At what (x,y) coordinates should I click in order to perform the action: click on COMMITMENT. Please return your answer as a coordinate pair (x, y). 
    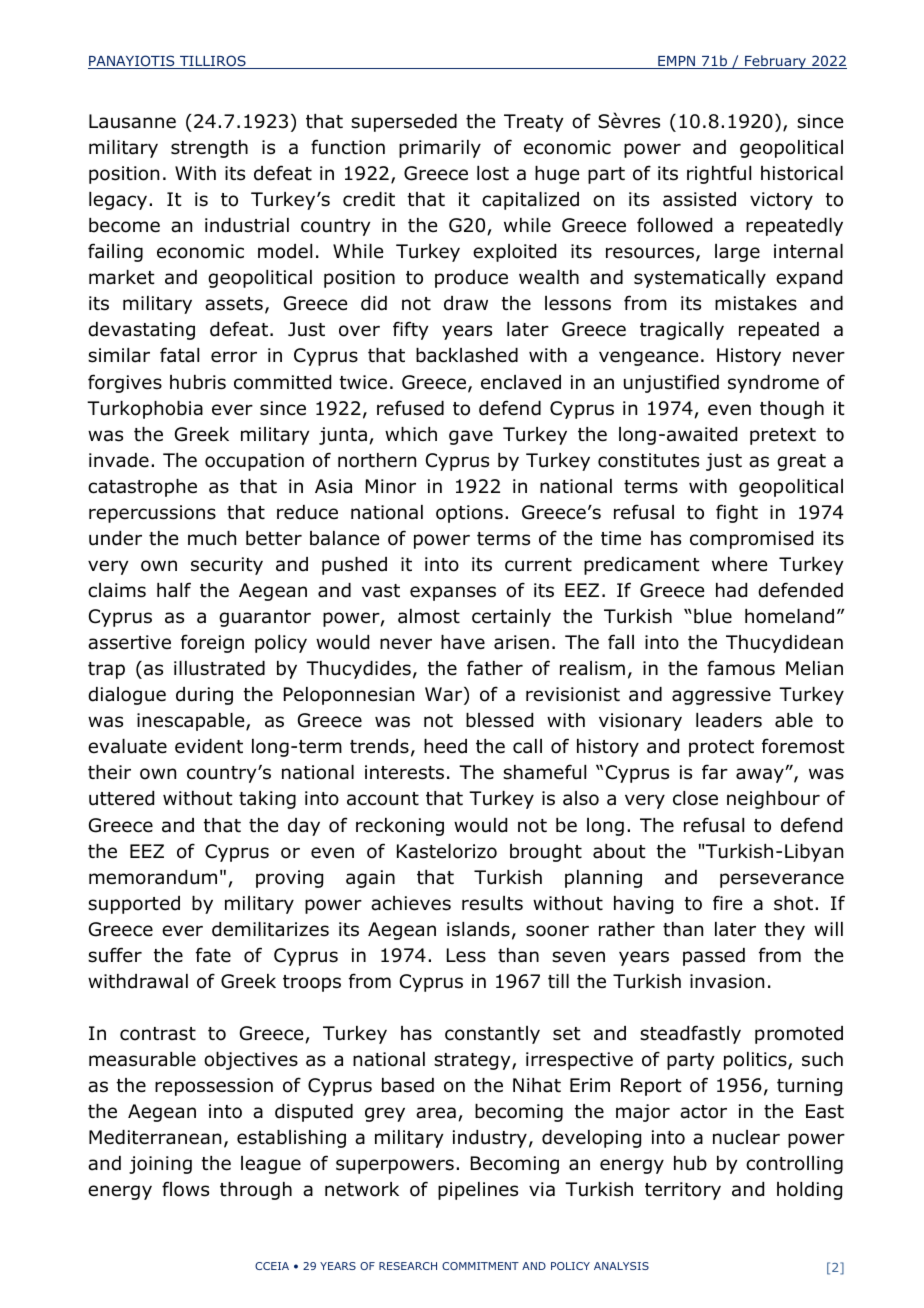
    Looking at the image, I should click on (480, 1266).
